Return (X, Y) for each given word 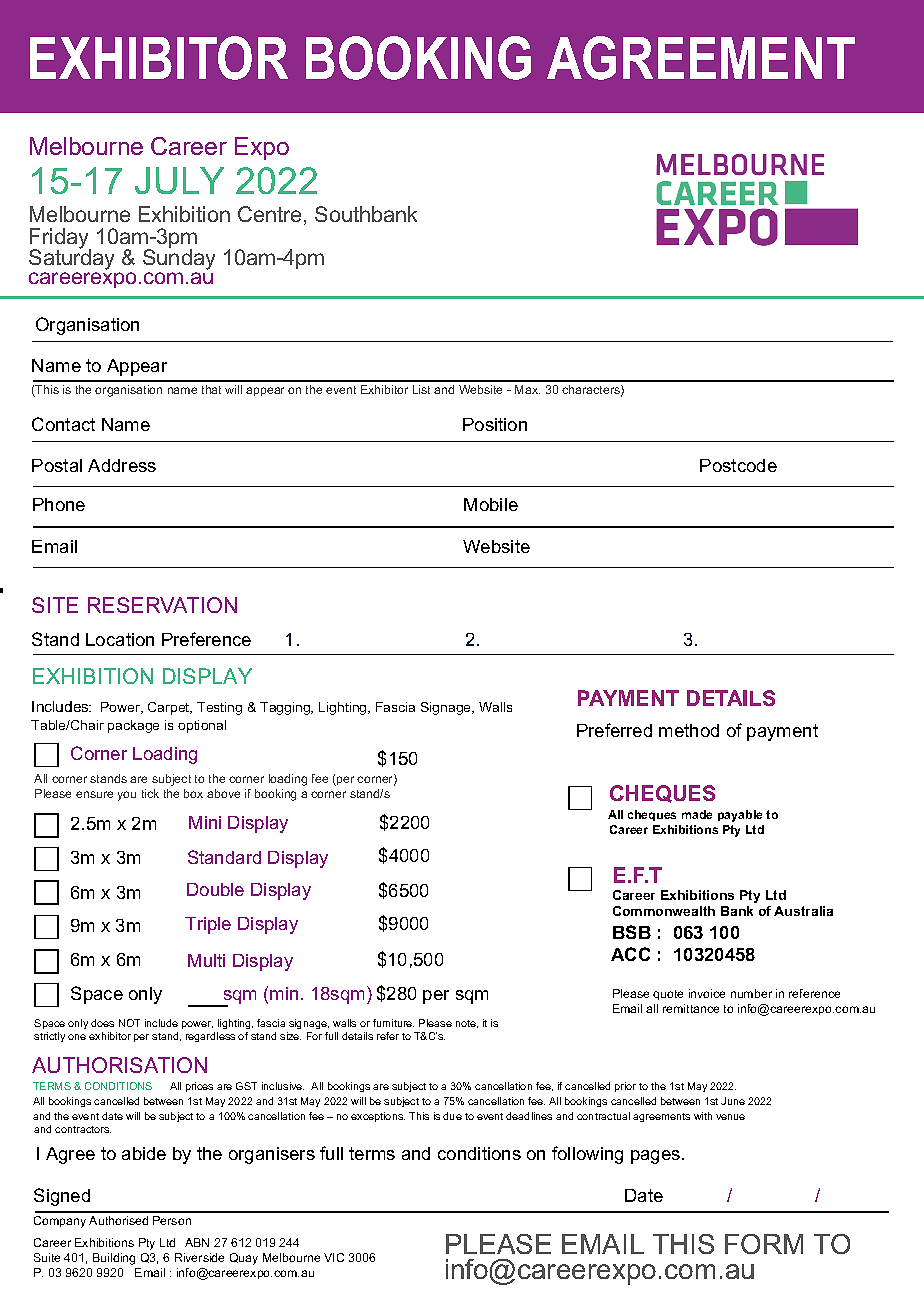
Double (215, 889)
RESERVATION (162, 605)
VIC (334, 1257)
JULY (179, 180)
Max (527, 389)
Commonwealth (664, 911)
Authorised (118, 1220)
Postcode (738, 465)
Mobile (491, 504)
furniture (393, 1023)
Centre (269, 214)
